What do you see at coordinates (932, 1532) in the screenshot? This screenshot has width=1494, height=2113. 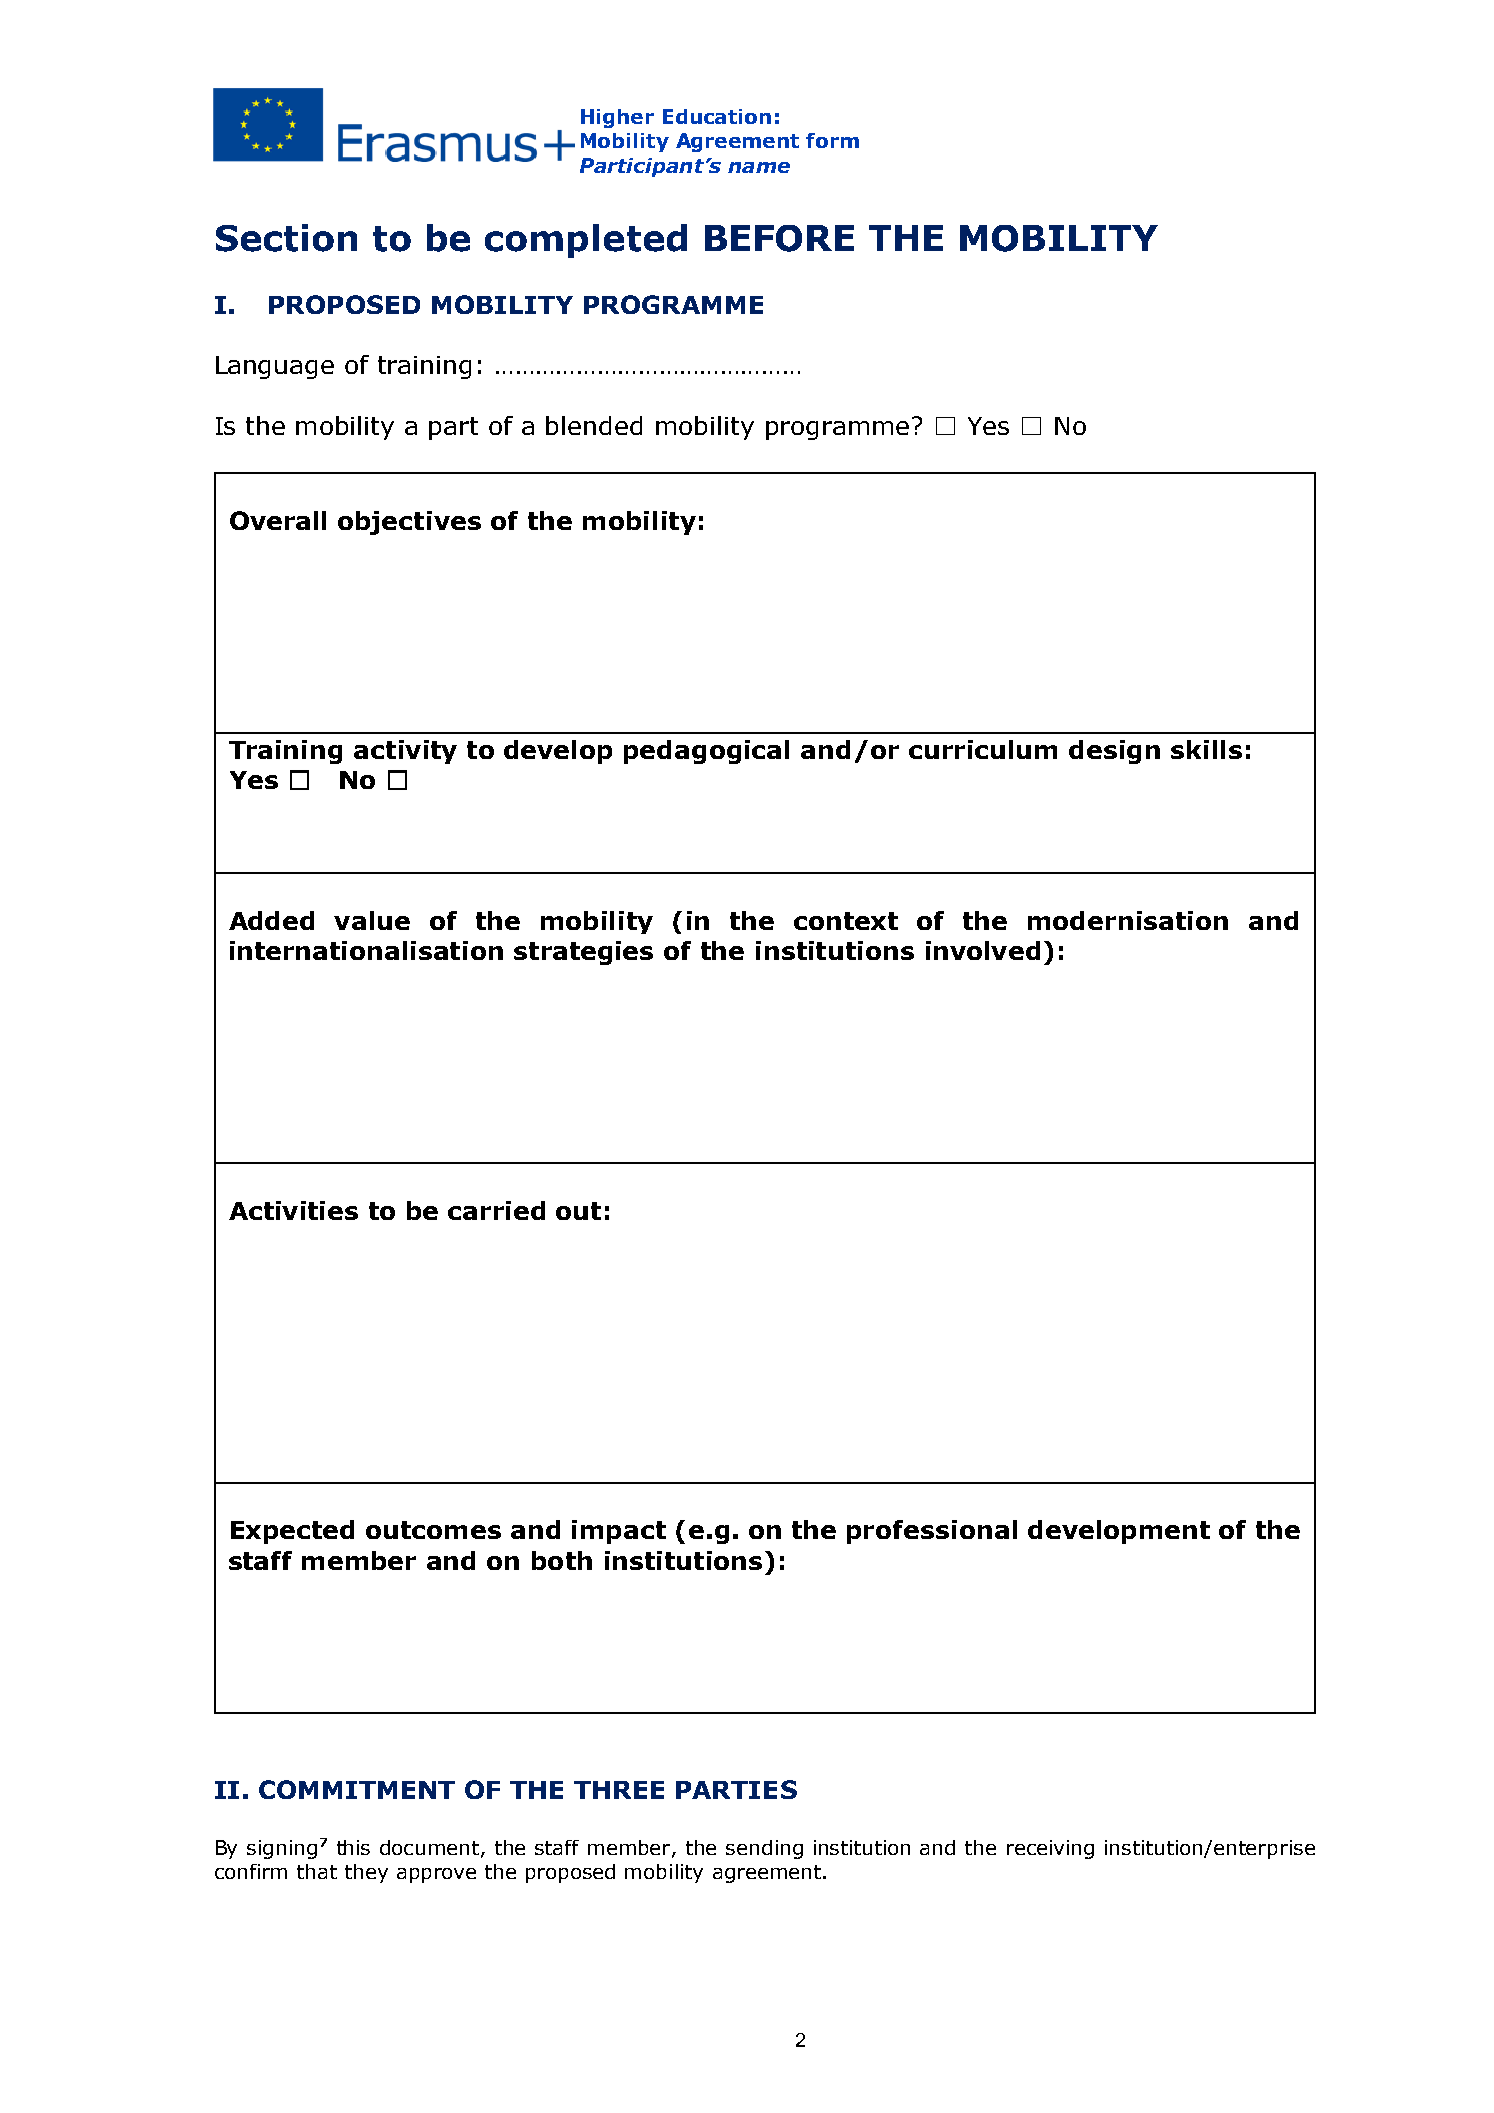 I see `professional` at bounding box center [932, 1532].
